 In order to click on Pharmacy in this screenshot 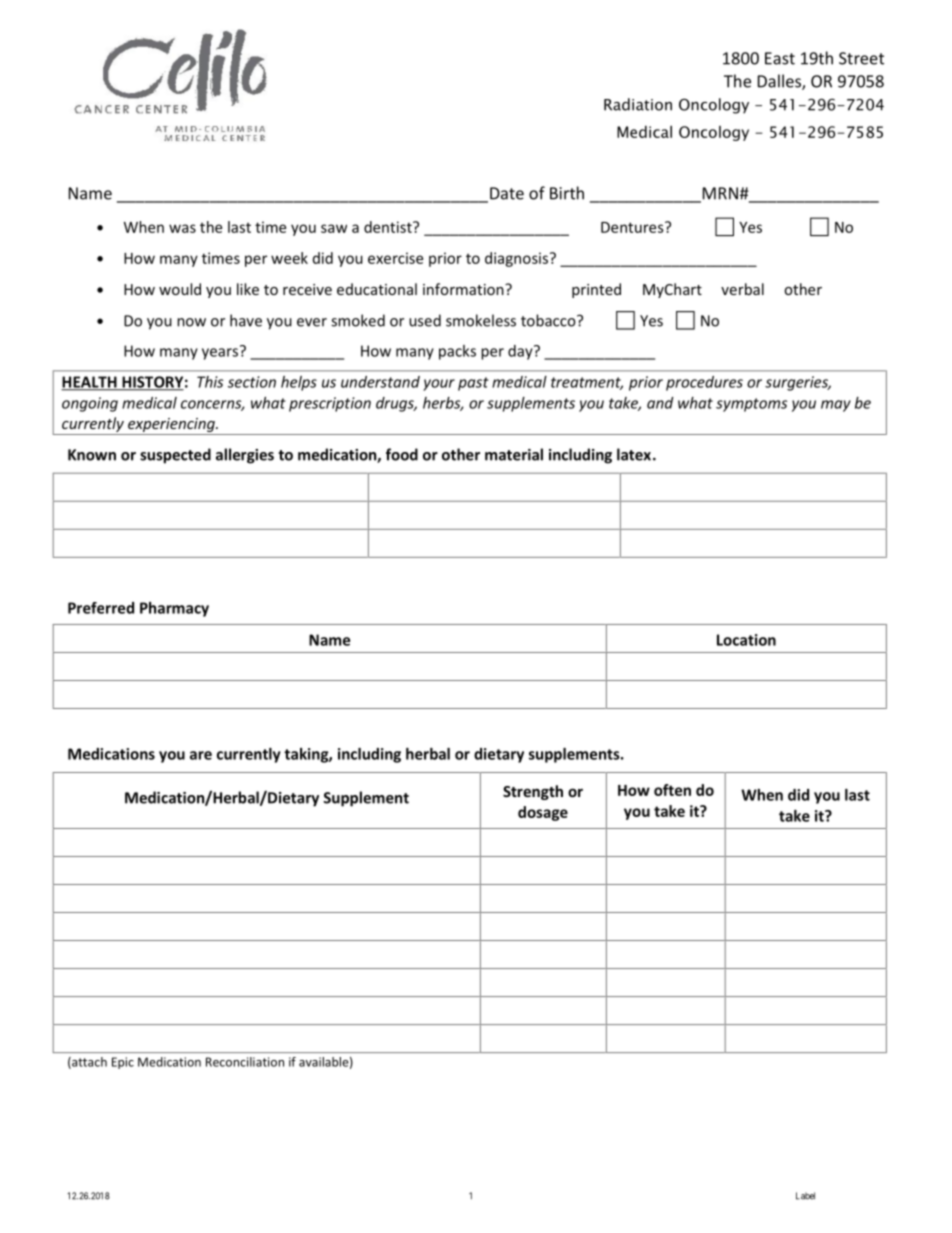, I will do `click(174, 609)`.
